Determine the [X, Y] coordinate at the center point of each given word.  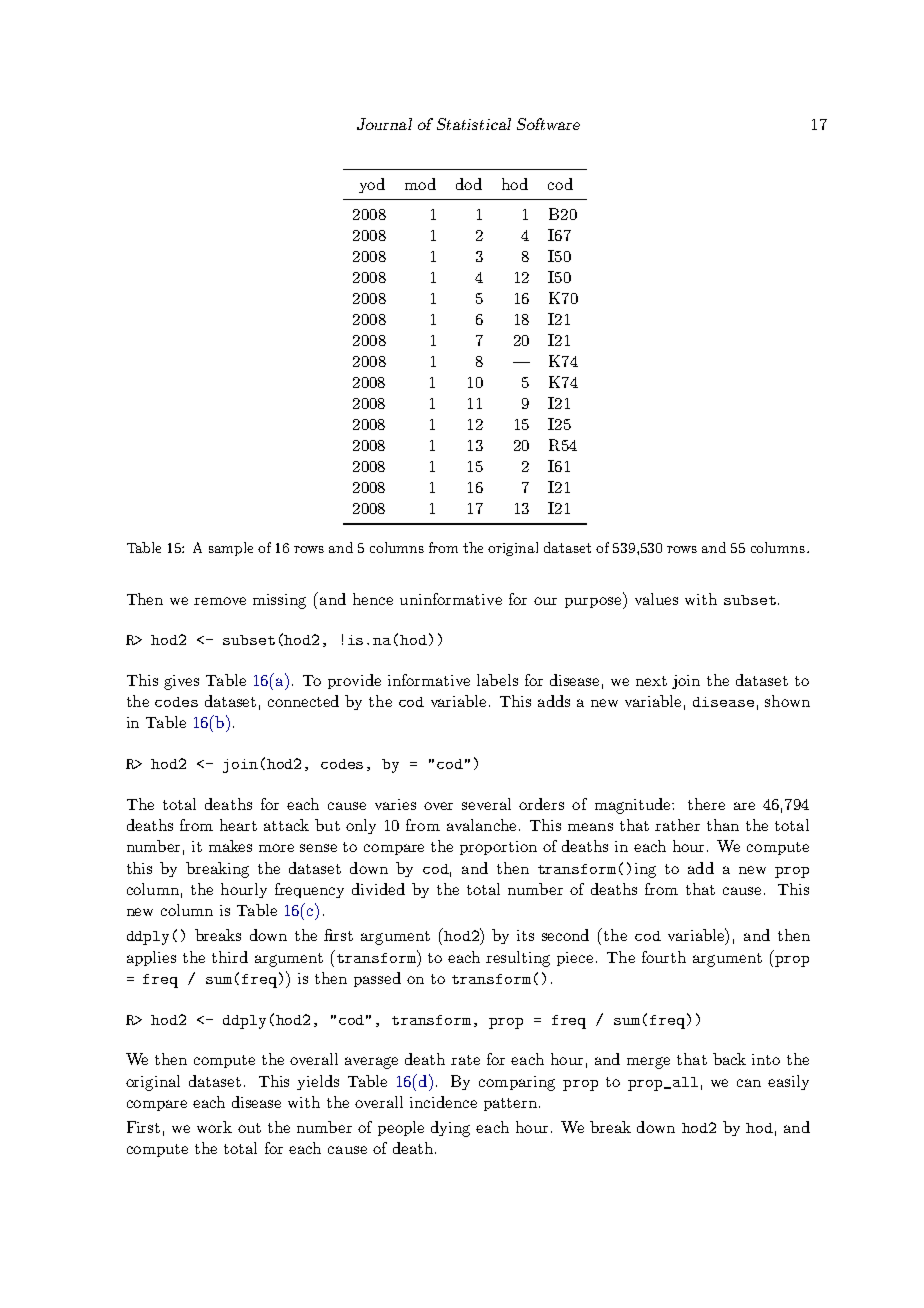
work [214, 1127]
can [749, 1083]
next [651, 681]
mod [420, 184]
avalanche [481, 825]
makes [230, 846]
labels [497, 680]
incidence [443, 1102]
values [656, 599]
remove [220, 601]
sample [231, 549]
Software [548, 124]
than [723, 825]
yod [372, 185]
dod [469, 184]
